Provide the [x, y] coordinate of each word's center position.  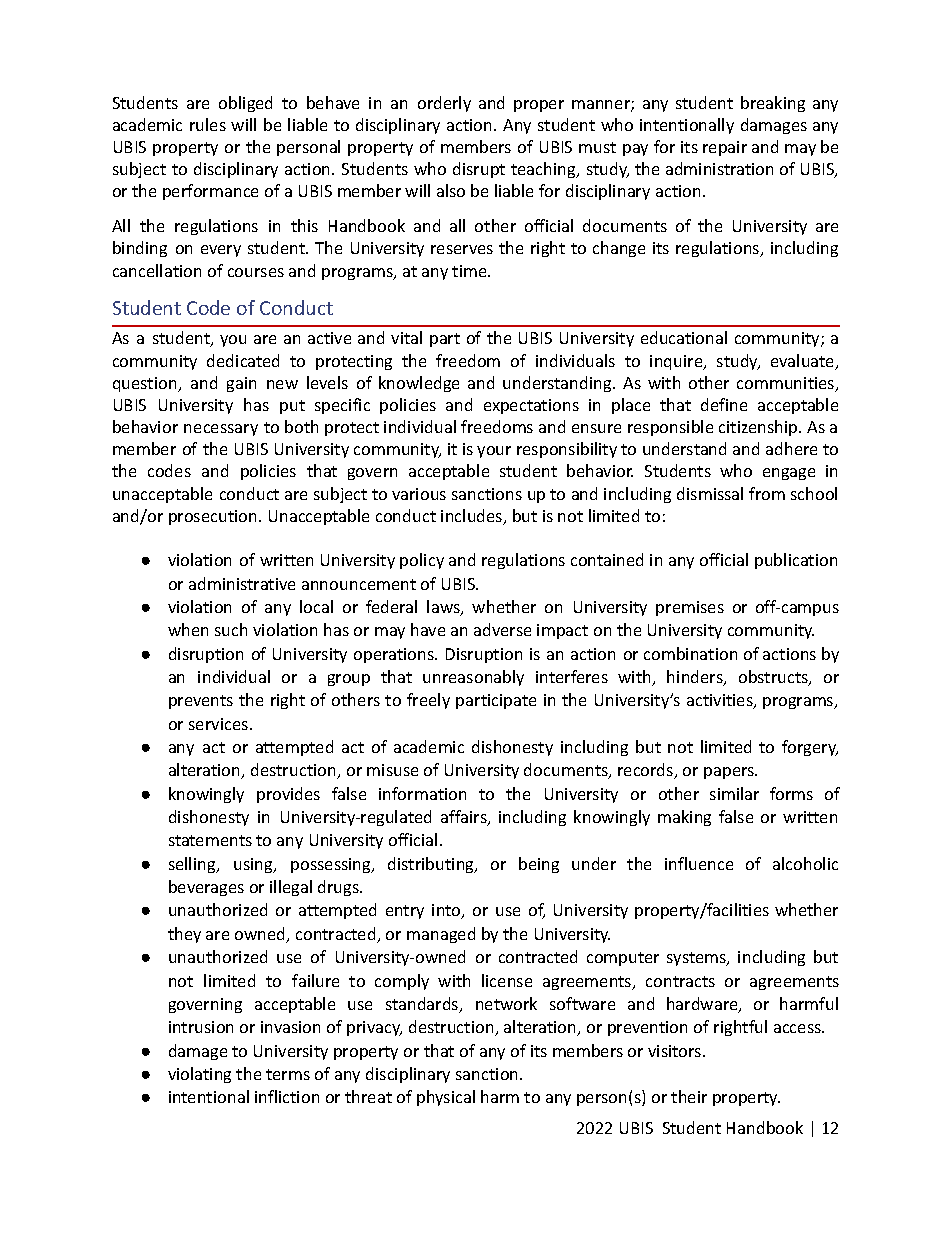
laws [444, 608]
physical [446, 1098]
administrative [242, 583]
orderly [444, 104]
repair [725, 148]
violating [199, 1075]
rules [208, 124]
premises [690, 608]
